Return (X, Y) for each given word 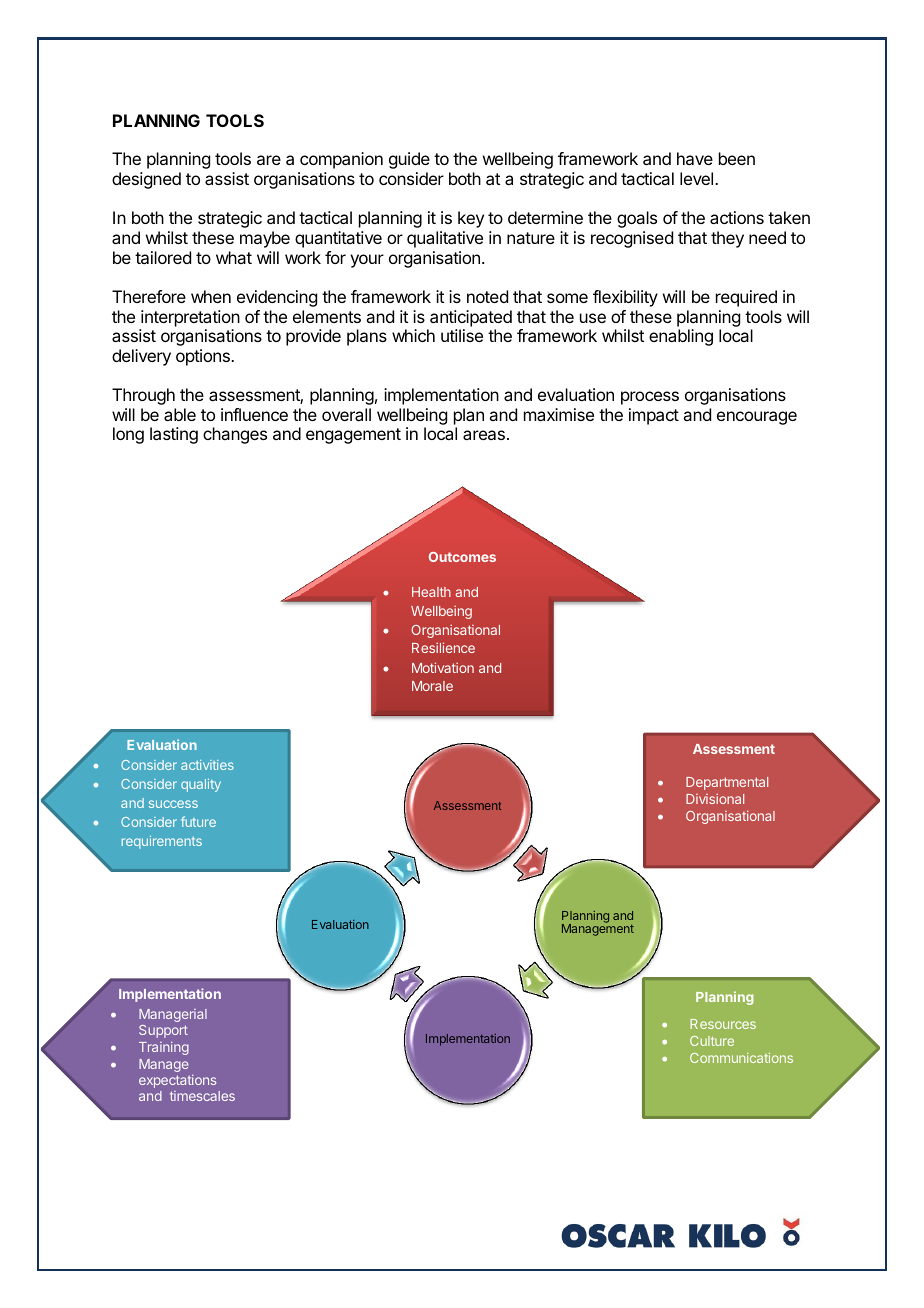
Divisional (715, 799)
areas (484, 435)
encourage (757, 418)
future (198, 821)
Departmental (727, 783)
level (698, 178)
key (471, 219)
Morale (432, 686)
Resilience (443, 647)
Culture (712, 1041)
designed (146, 180)
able (180, 414)
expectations (177, 1081)
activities (207, 765)
